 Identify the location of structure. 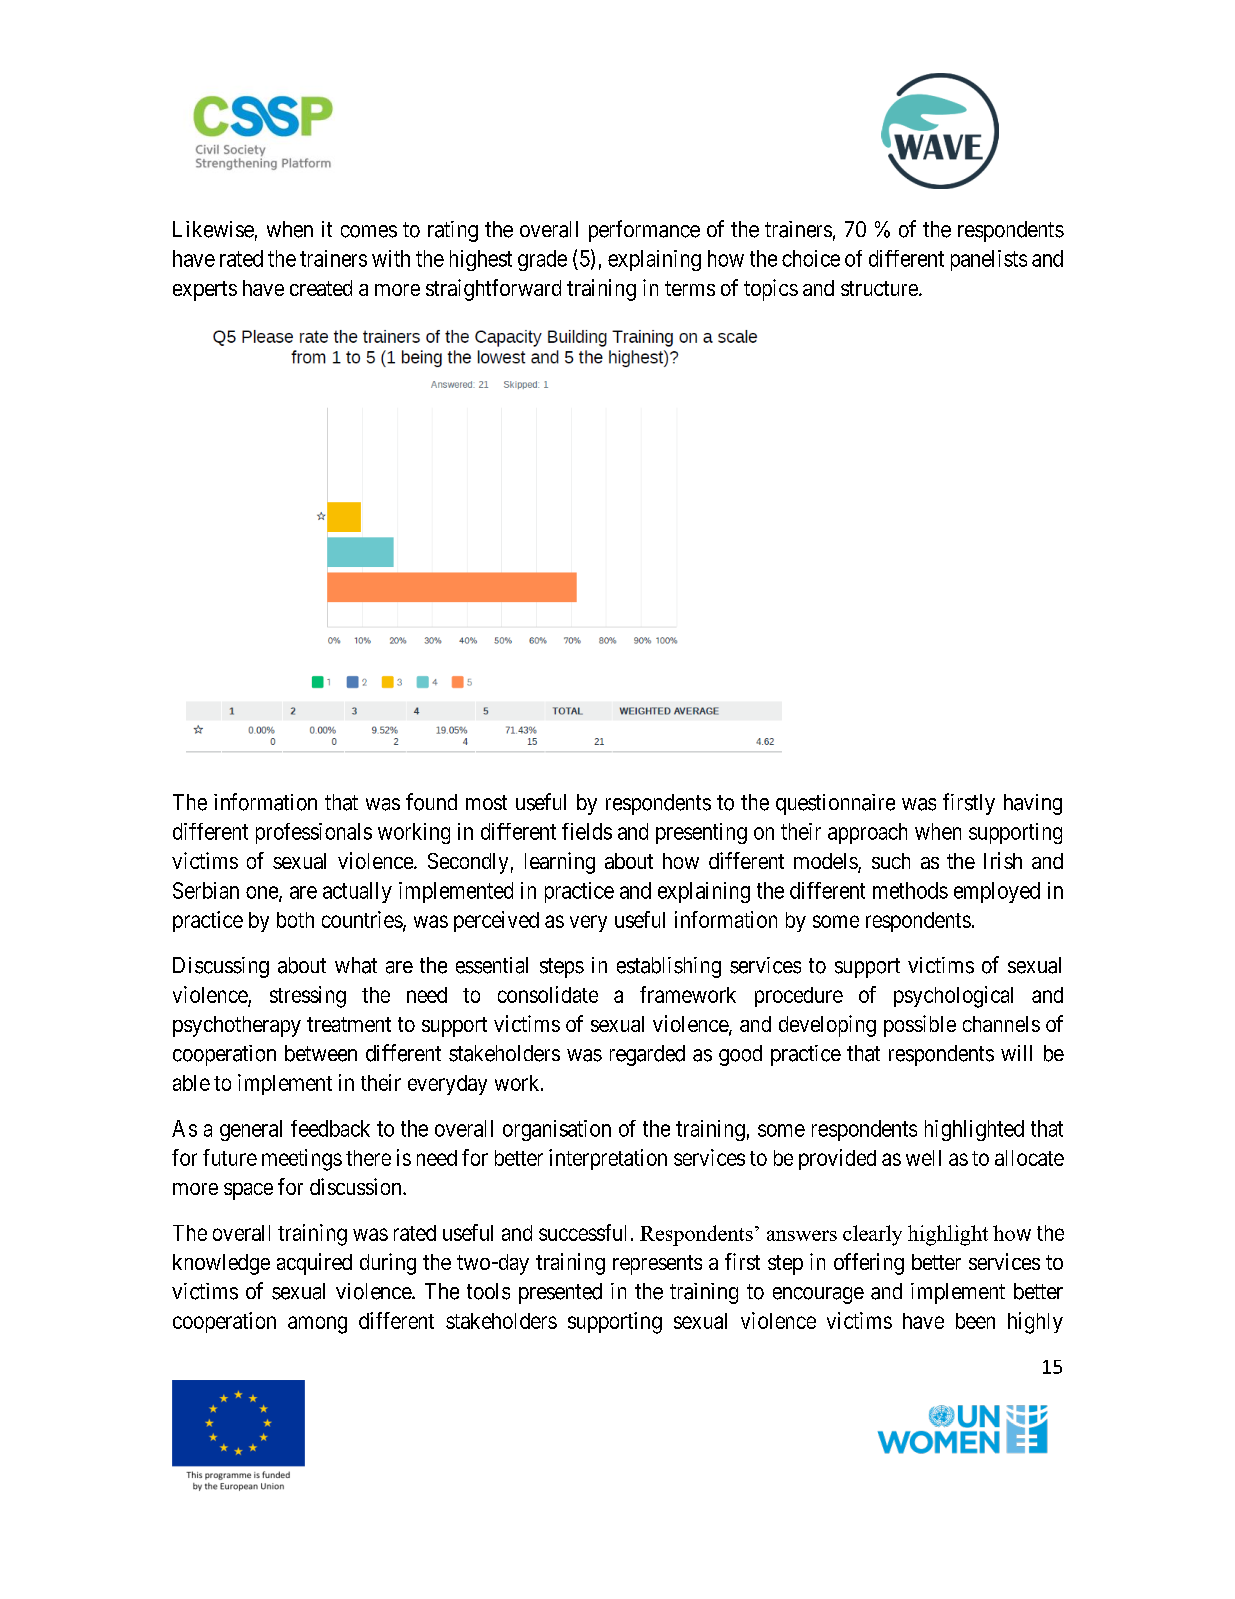
(879, 288).
